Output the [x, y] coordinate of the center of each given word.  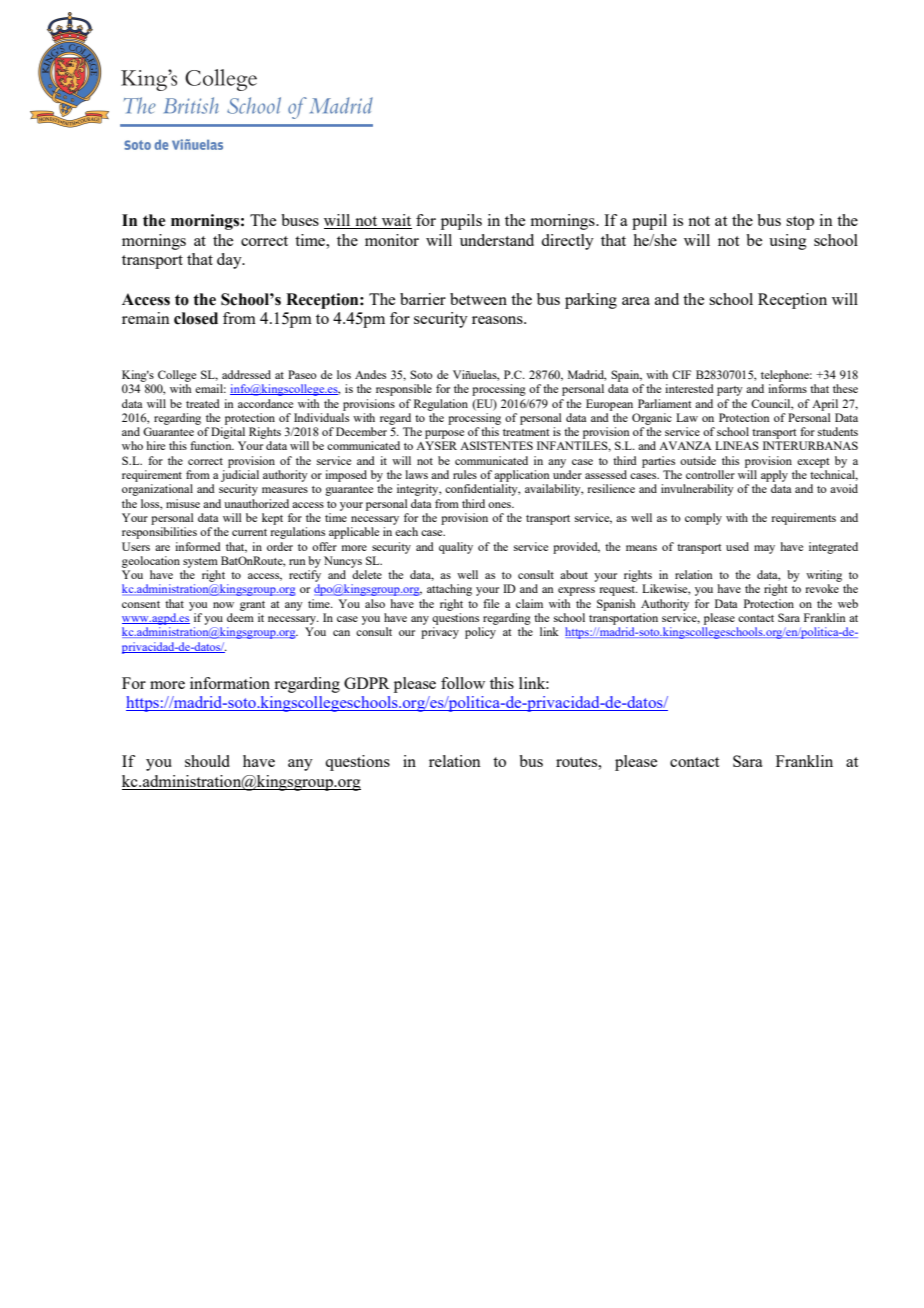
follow [463, 683]
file [491, 603]
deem [240, 617]
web [848, 603]
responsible [404, 390]
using [788, 242]
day [230, 261]
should [207, 761]
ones [501, 505]
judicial [240, 476]
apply [774, 476]
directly [567, 242]
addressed [246, 374]
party [730, 391]
